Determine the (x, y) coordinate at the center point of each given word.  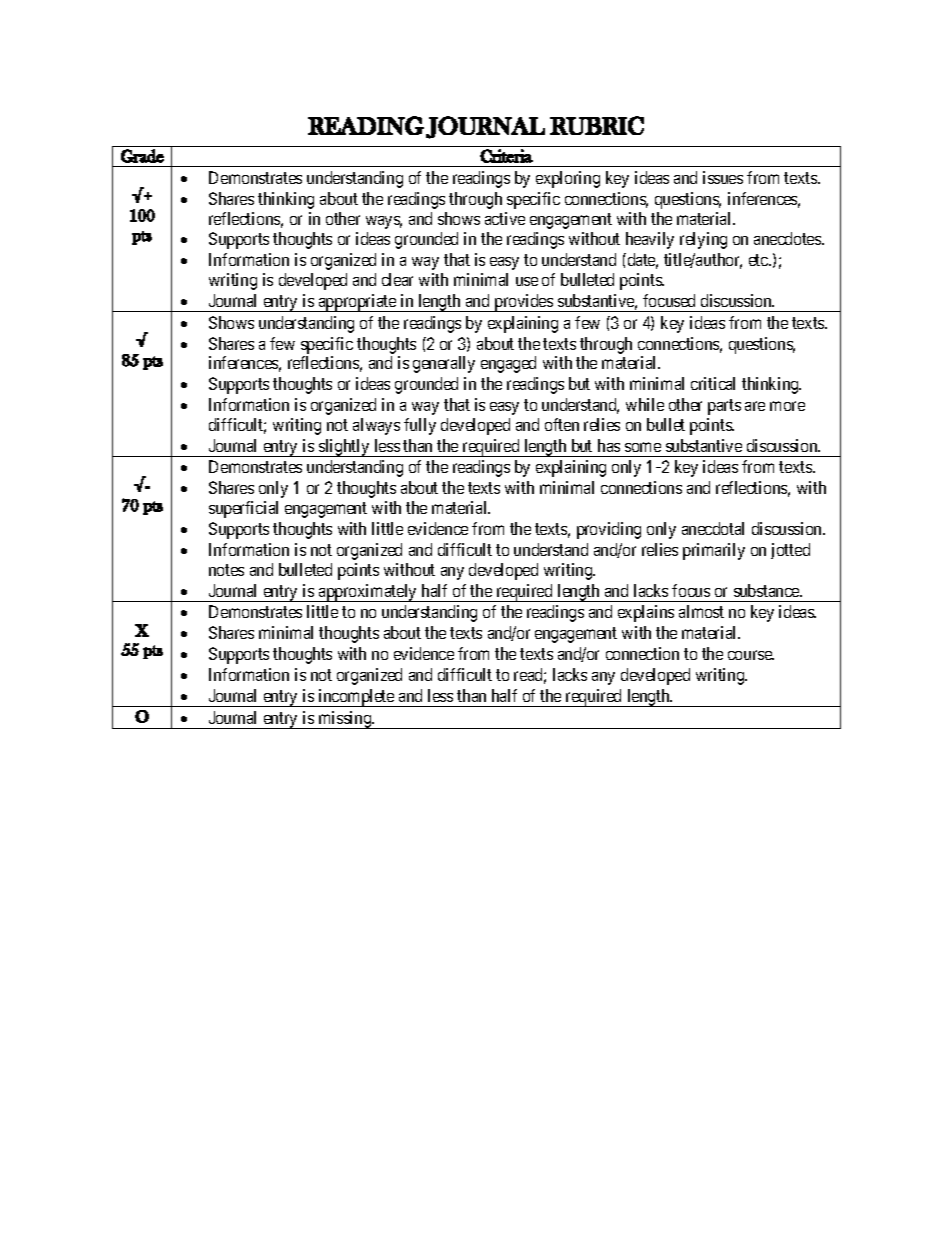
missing (345, 720)
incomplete (356, 698)
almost (701, 611)
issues (723, 177)
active (505, 218)
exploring (568, 179)
